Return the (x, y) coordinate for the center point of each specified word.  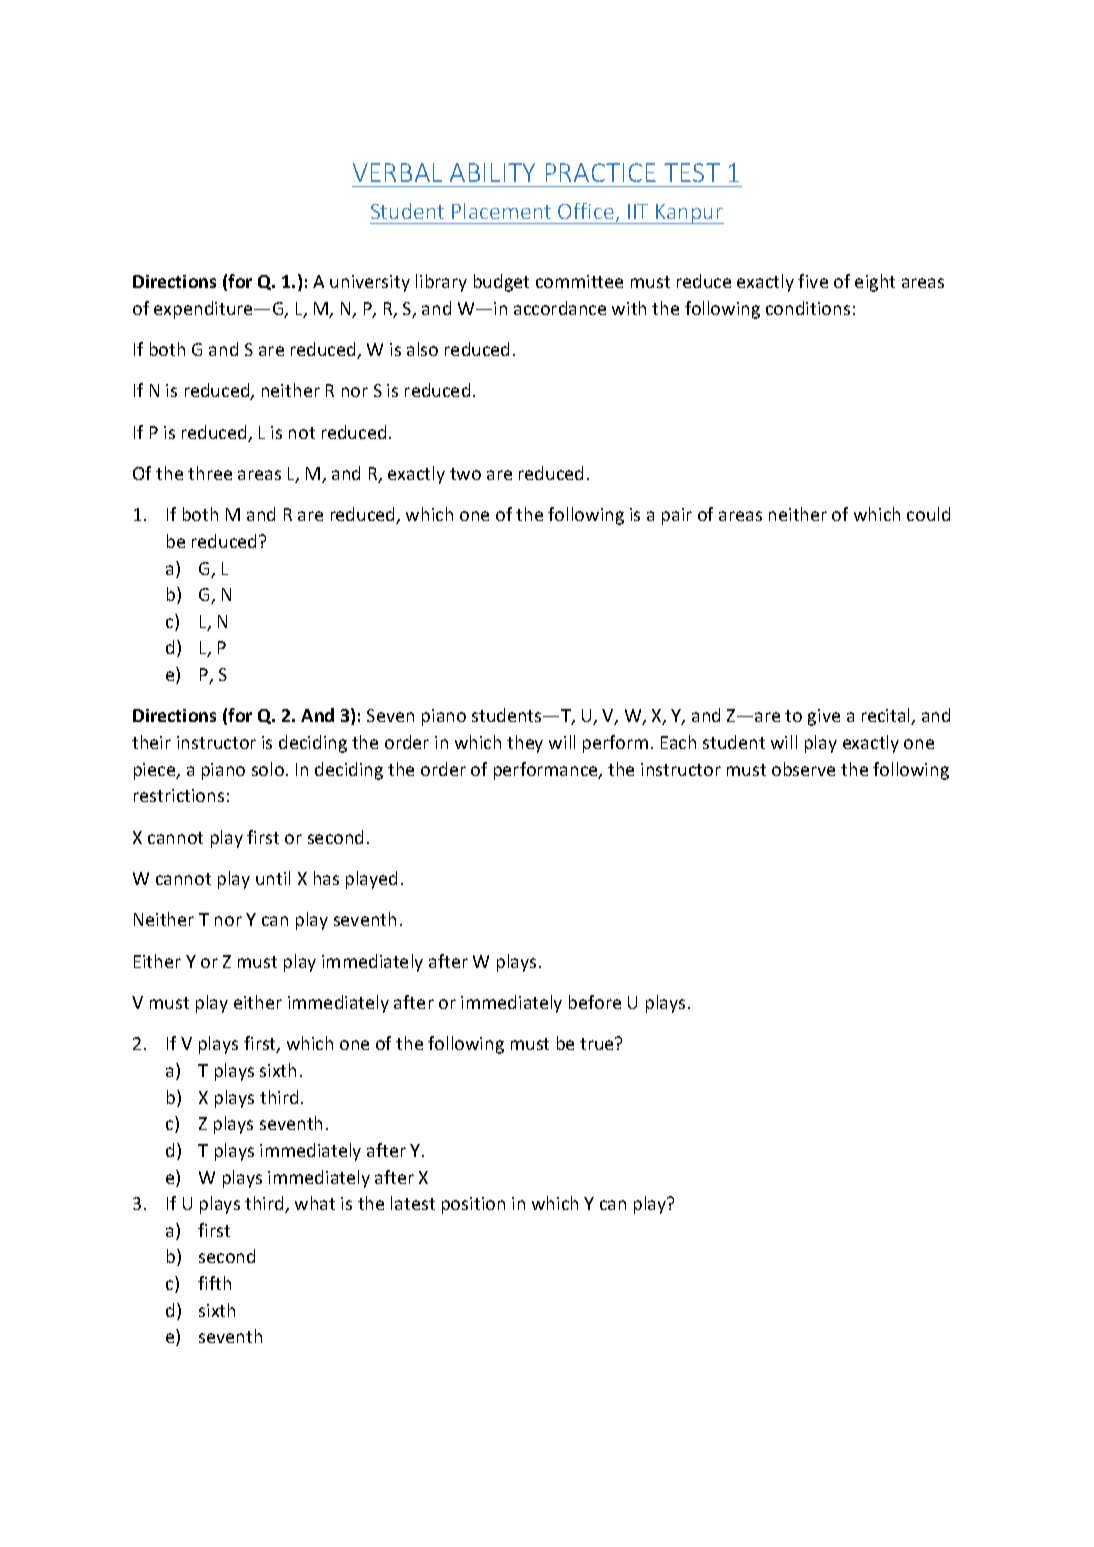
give (824, 717)
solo (268, 769)
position (473, 1205)
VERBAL (397, 172)
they (525, 744)
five (813, 281)
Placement (501, 211)
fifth (214, 1283)
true (598, 1043)
